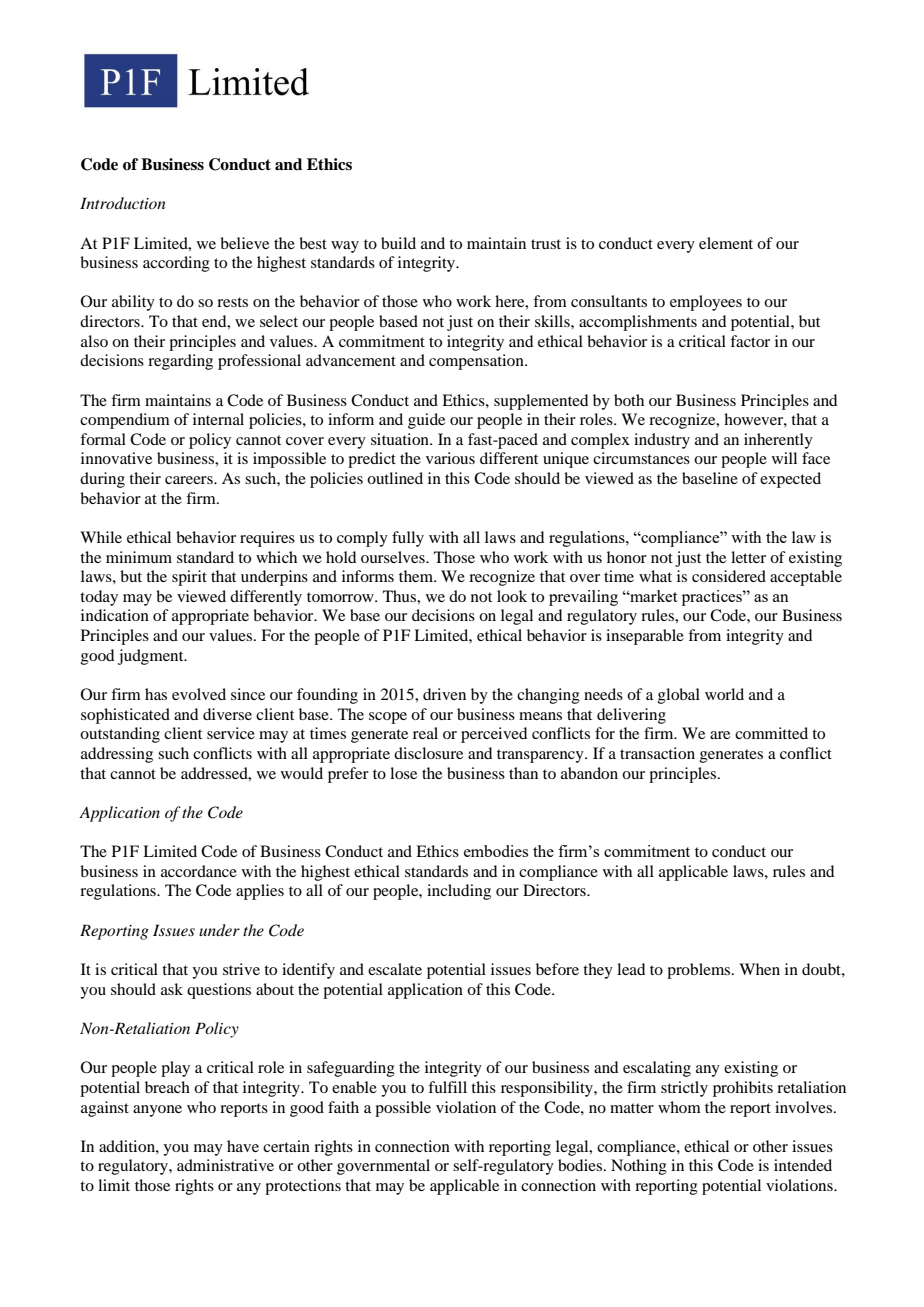 The image size is (924, 1307). What do you see at coordinates (398, 243) in the screenshot?
I see `build` at bounding box center [398, 243].
